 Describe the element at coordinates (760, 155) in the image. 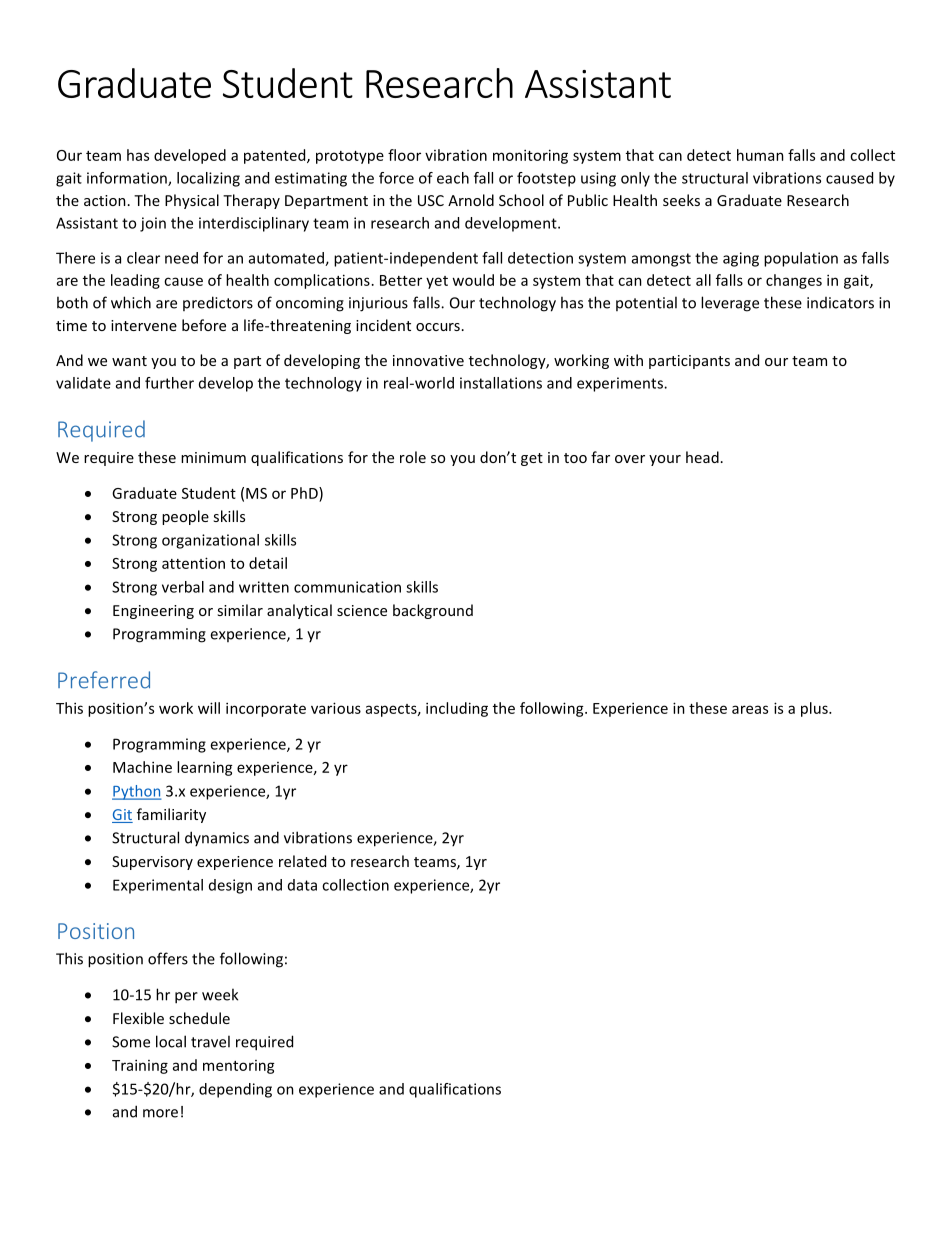

I see `human` at that location.
